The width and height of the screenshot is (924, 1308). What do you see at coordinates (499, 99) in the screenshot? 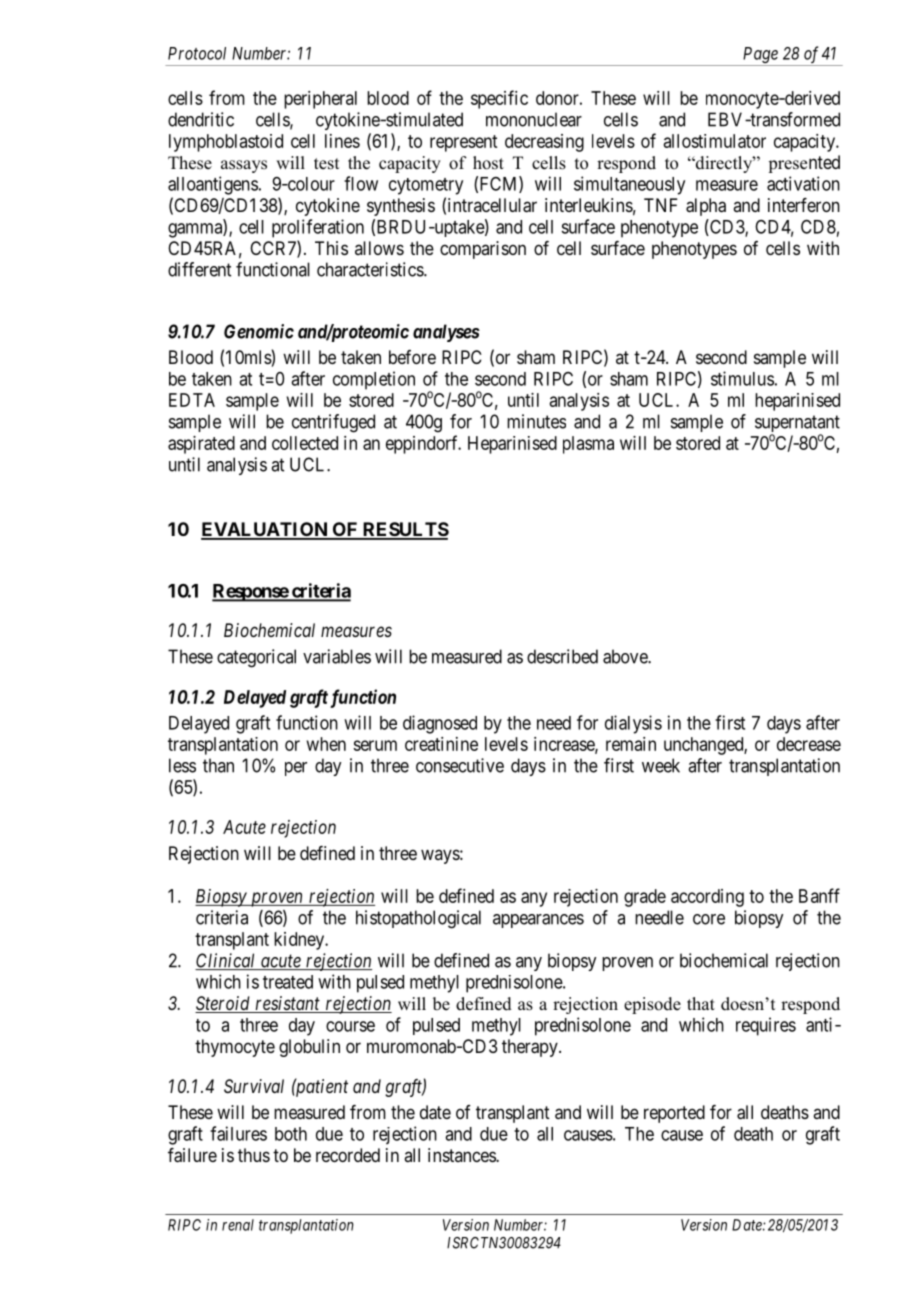
I see `specific` at bounding box center [499, 99].
